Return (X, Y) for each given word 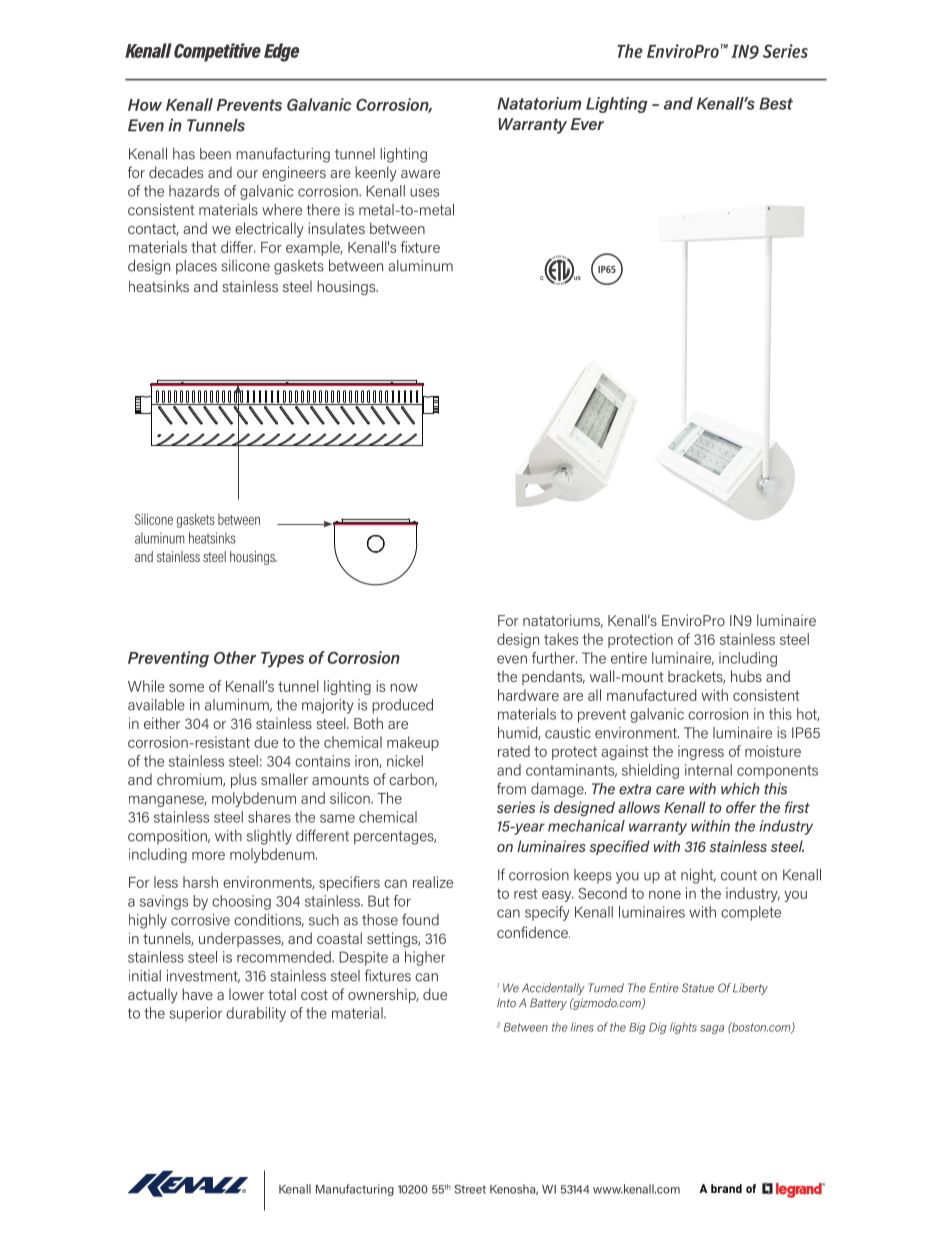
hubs (746, 676)
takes (561, 639)
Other (235, 657)
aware (420, 174)
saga (712, 1029)
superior (195, 1014)
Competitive (217, 52)
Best (776, 103)
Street (470, 1189)
